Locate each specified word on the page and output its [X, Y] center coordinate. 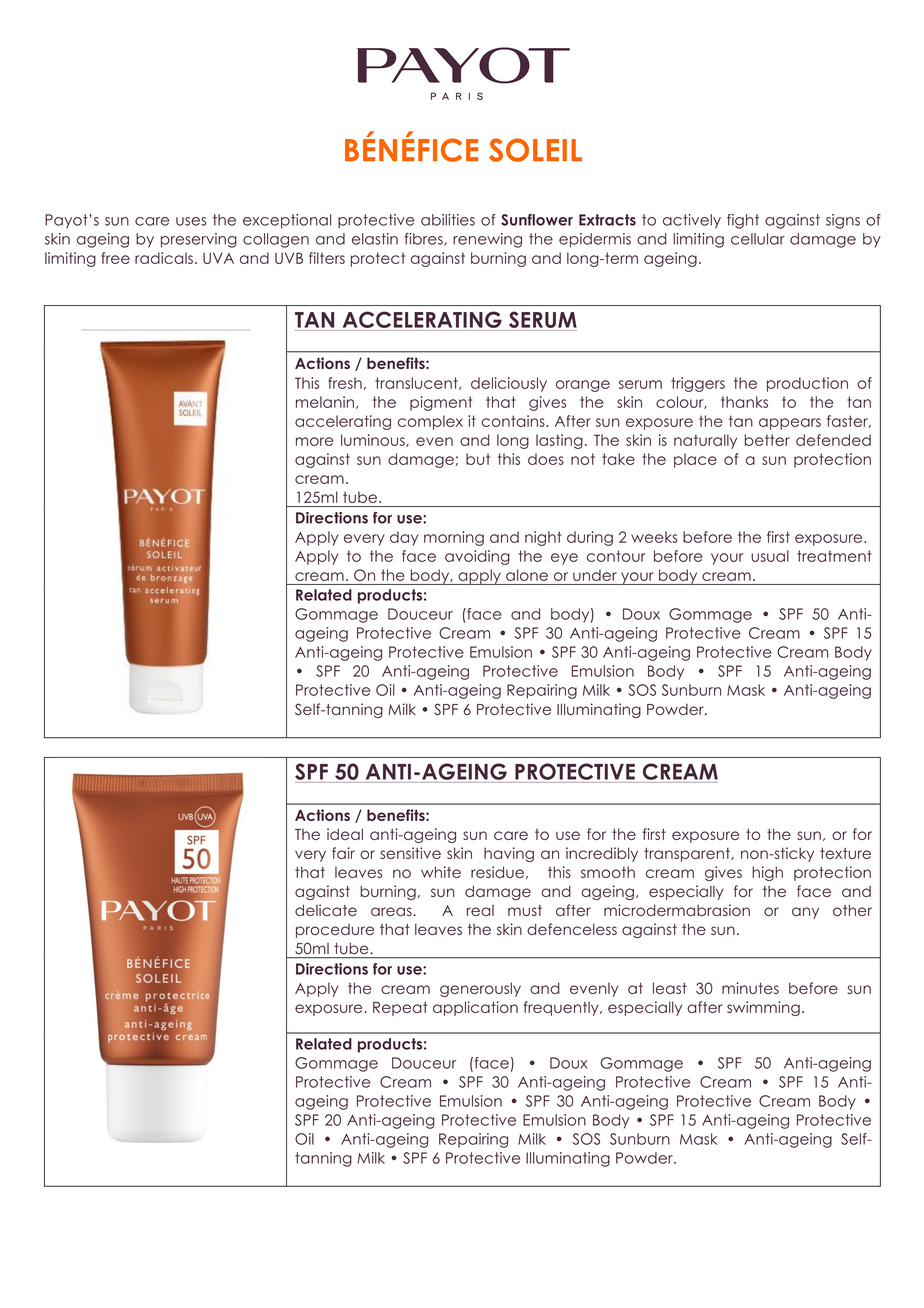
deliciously [509, 384]
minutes [750, 988]
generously [480, 989]
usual [770, 556]
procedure [335, 931]
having [509, 854]
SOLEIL [535, 150]
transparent [688, 855]
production [807, 384]
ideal [345, 834]
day [404, 538]
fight [743, 221]
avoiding [477, 557]
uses [191, 221]
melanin [325, 402]
